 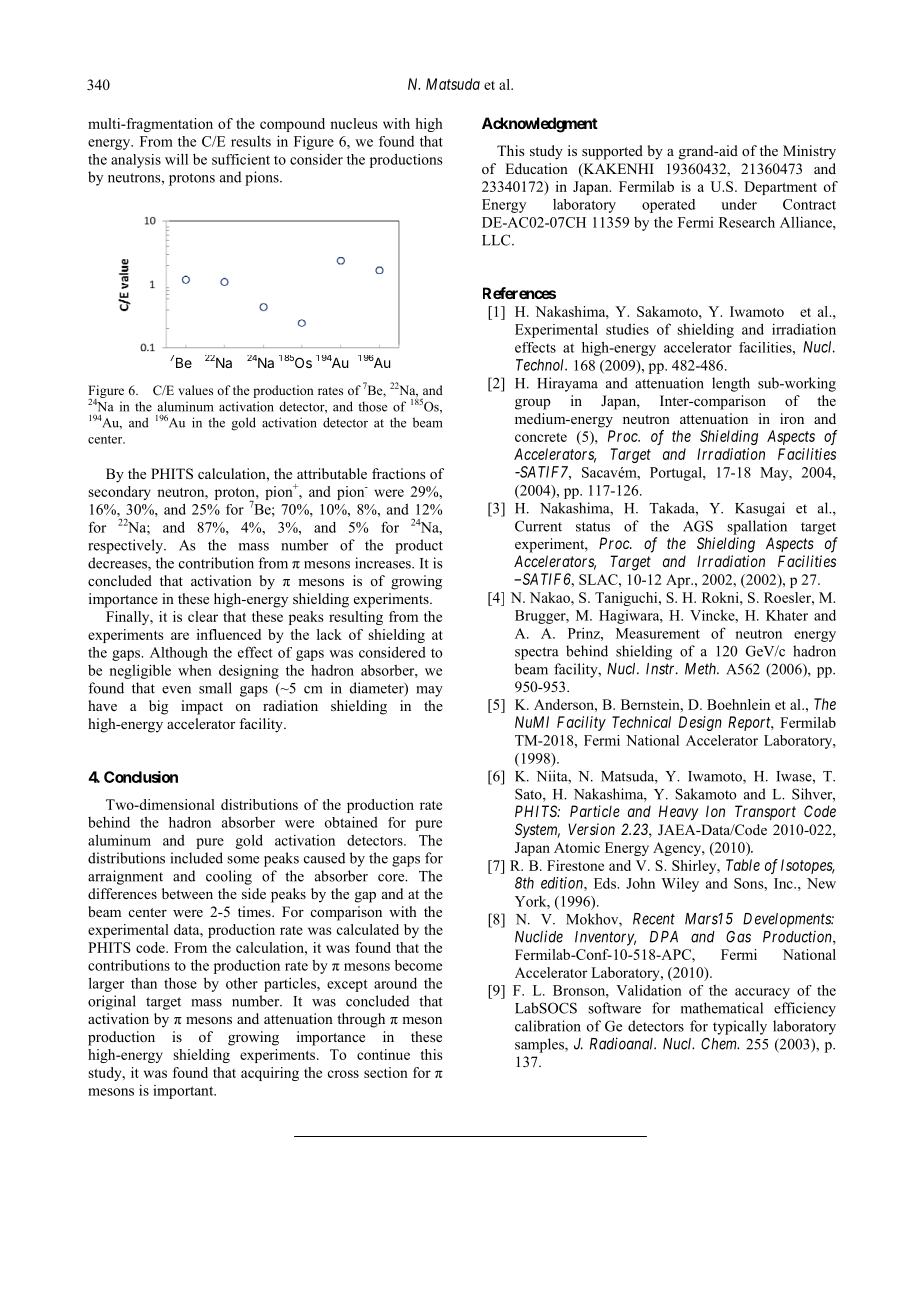 I want to click on Education, so click(x=536, y=168).
